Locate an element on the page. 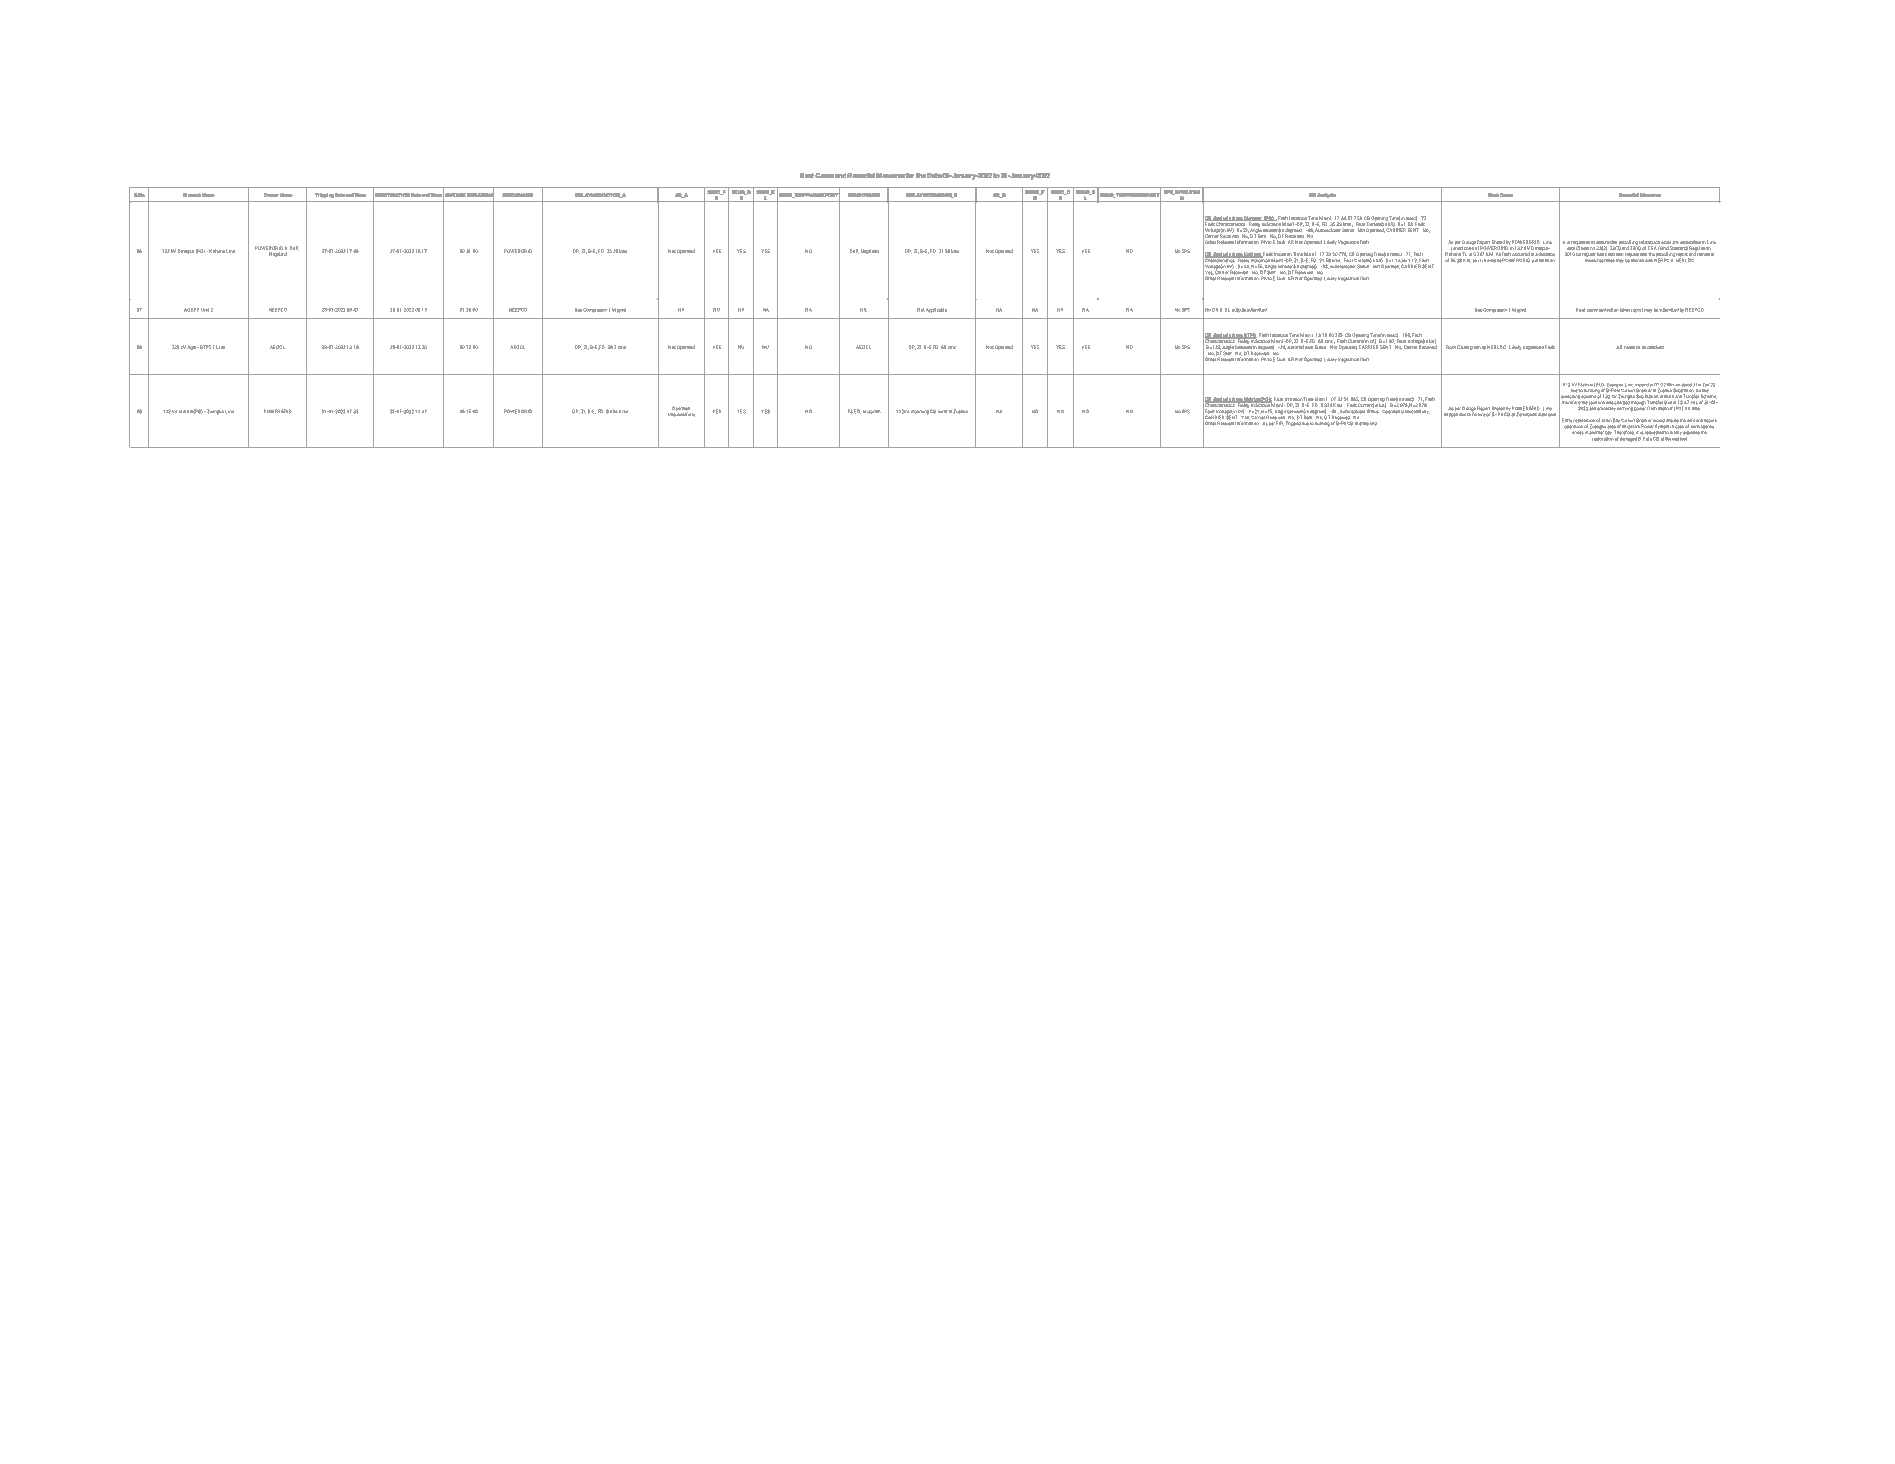 The width and height of the page is (1895, 1464). Element is located at coordinates (192, 195).
